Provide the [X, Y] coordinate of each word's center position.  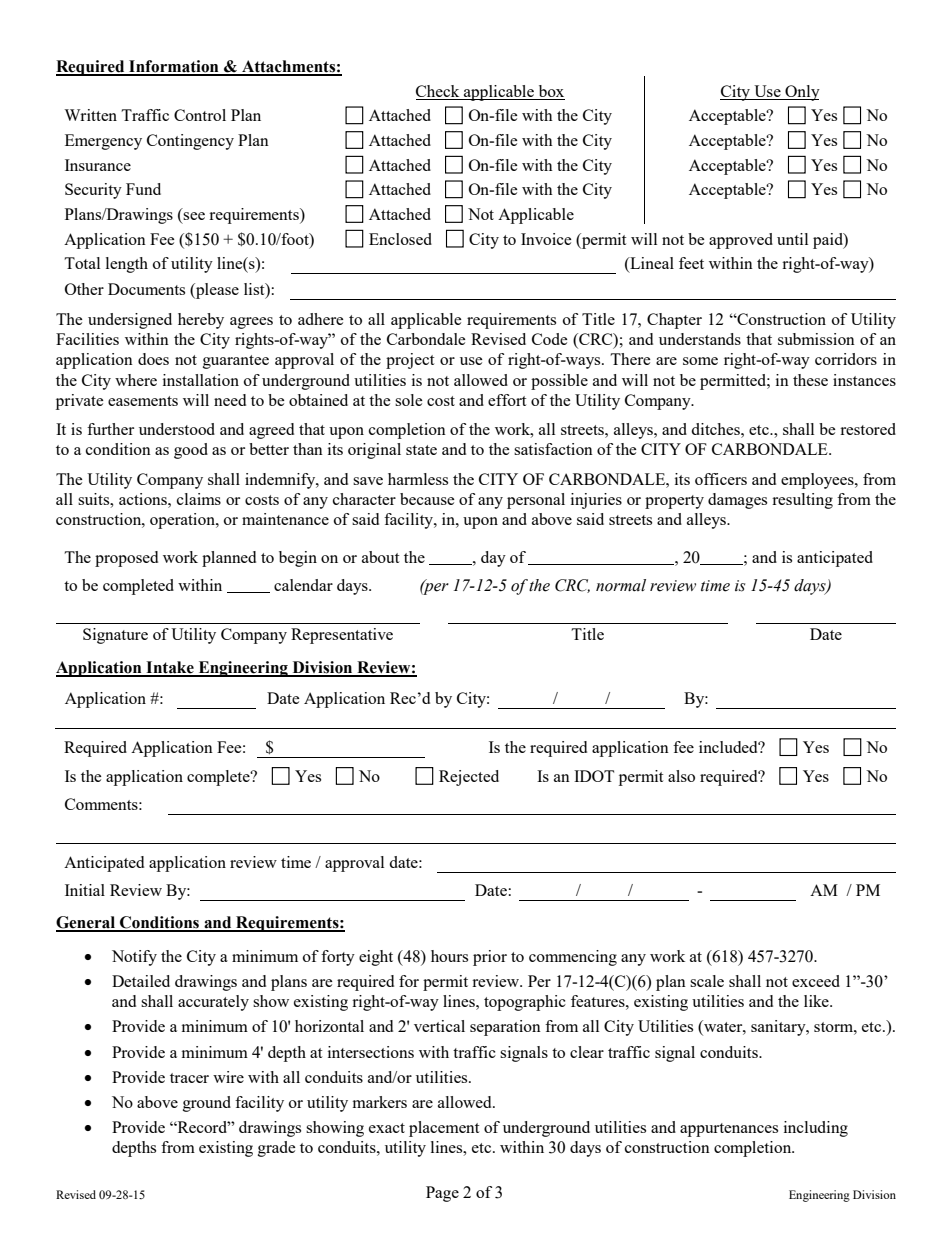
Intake [170, 668]
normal [621, 585]
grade [277, 1149]
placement [444, 1129]
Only [801, 93]
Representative [342, 636]
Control [200, 115]
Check [437, 91]
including [816, 1129]
